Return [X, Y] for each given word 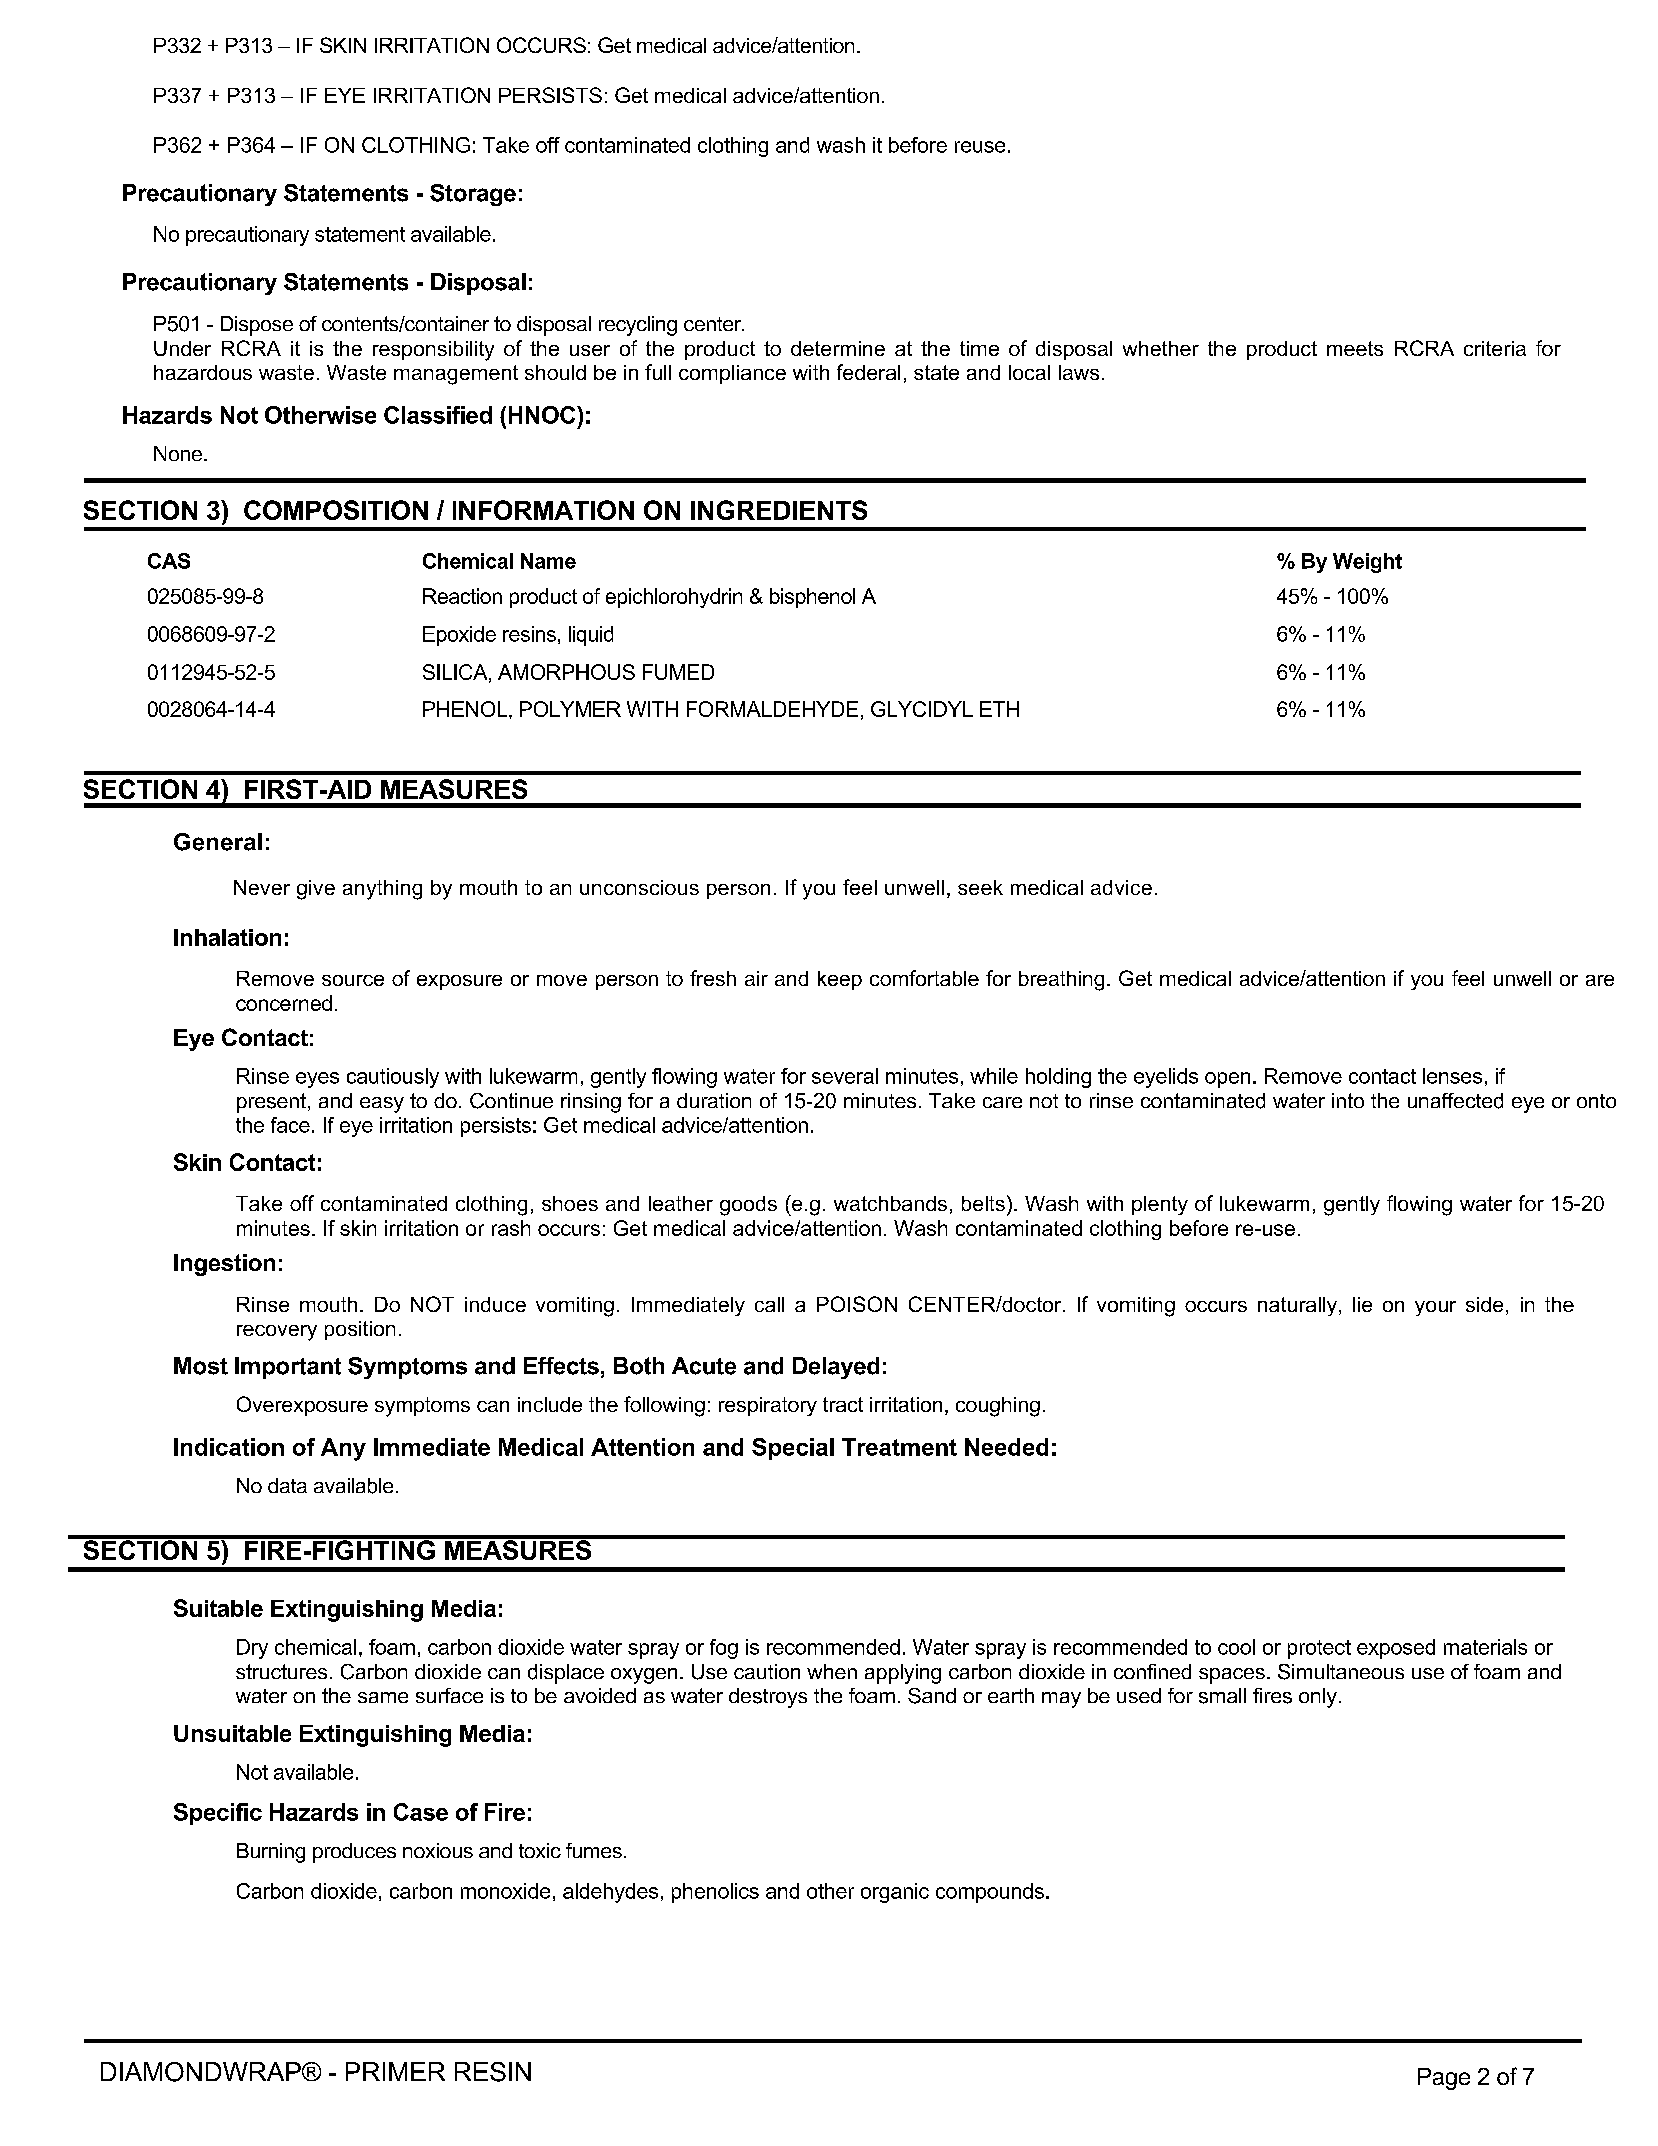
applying [903, 1674]
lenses [1452, 1076]
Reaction [462, 596]
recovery [277, 1333]
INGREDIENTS [779, 510]
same [383, 1697]
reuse [980, 147]
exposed [1396, 1649]
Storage [473, 195]
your [1435, 1308]
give [316, 890]
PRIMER [395, 2071]
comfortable [924, 978]
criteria [1495, 348]
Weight [1367, 563]
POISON [857, 1304]
